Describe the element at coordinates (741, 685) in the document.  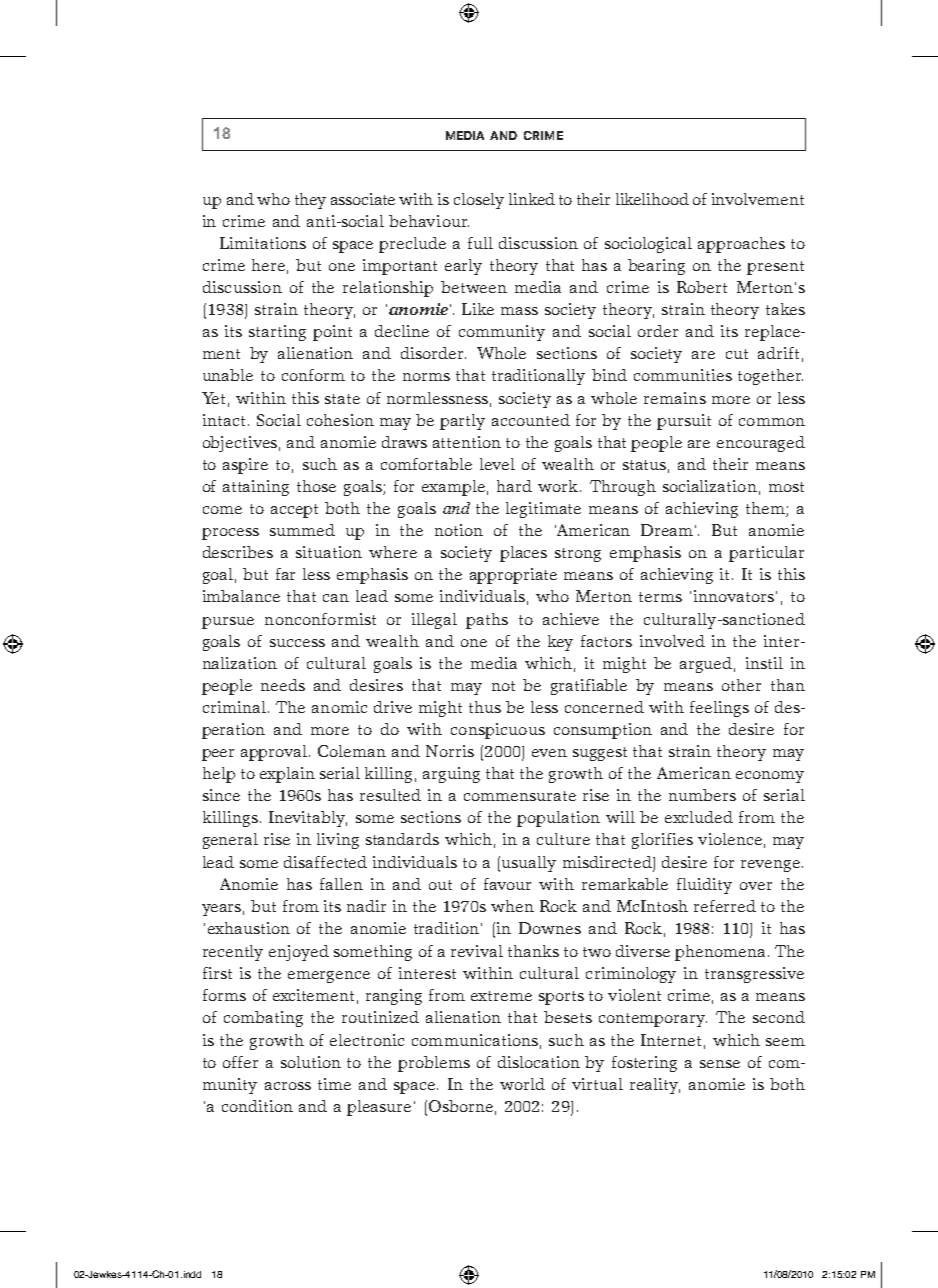
I see `other` at that location.
